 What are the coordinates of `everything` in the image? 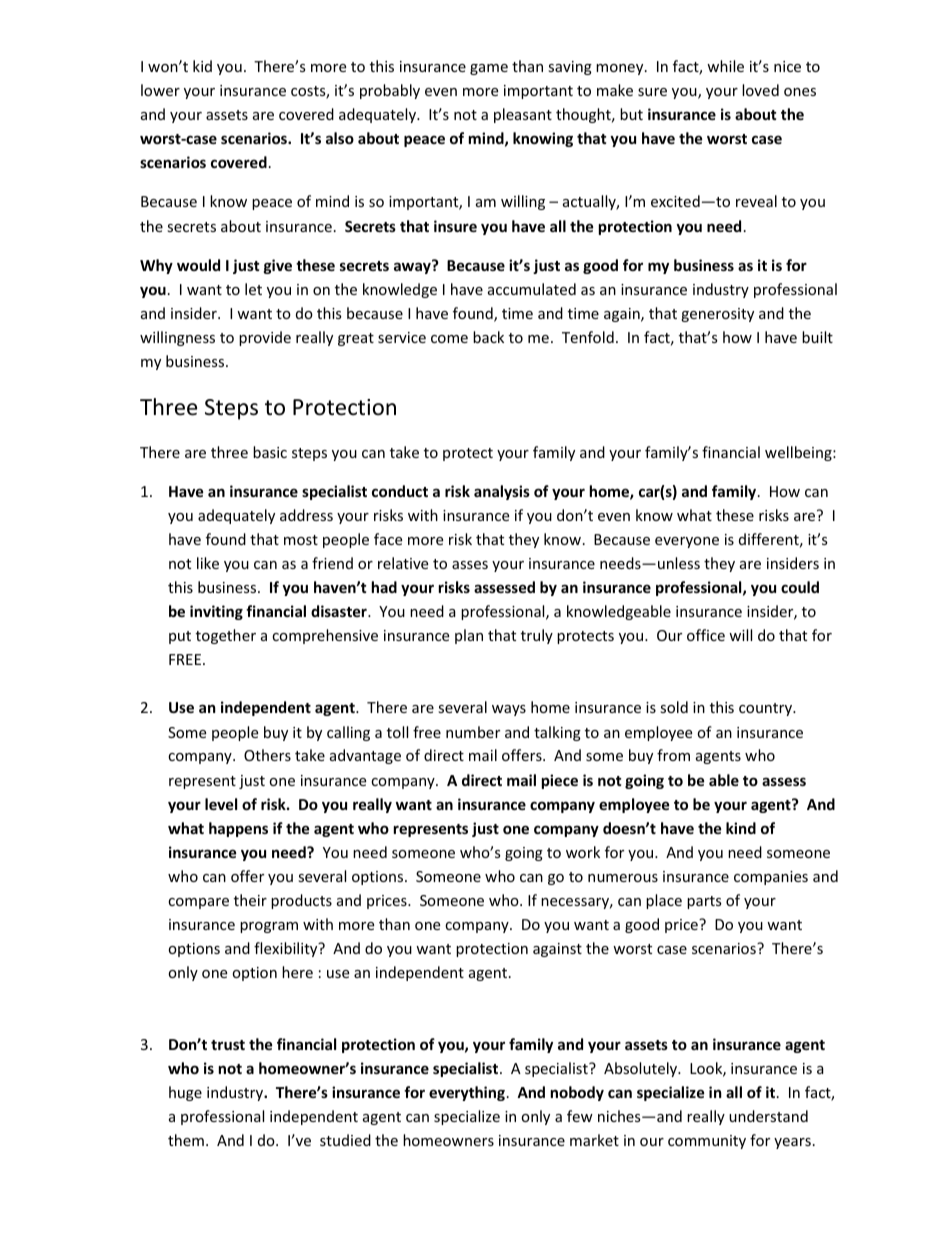 It's located at (467, 1093).
